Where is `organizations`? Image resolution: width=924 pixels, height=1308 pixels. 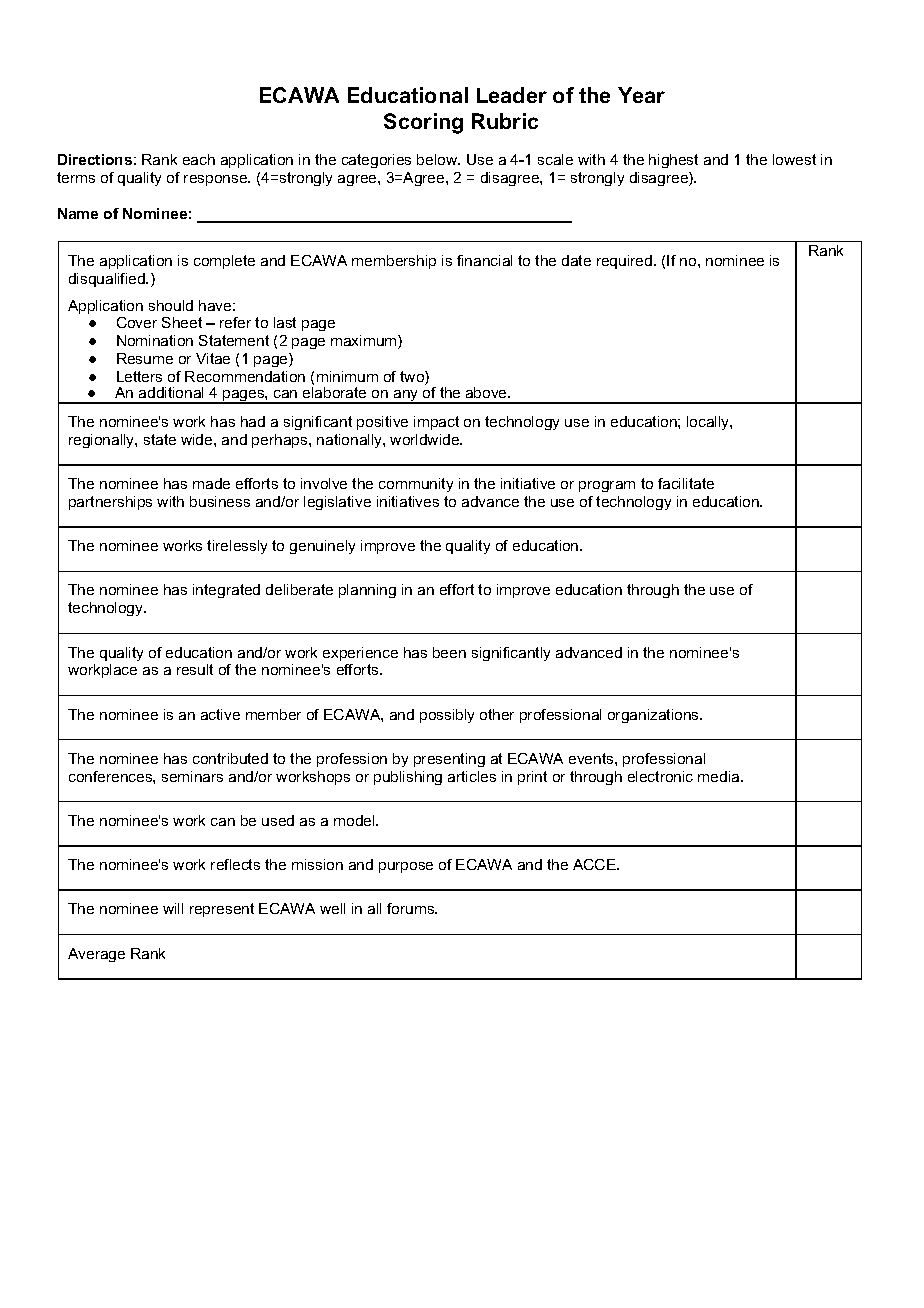
organizations is located at coordinates (654, 716).
